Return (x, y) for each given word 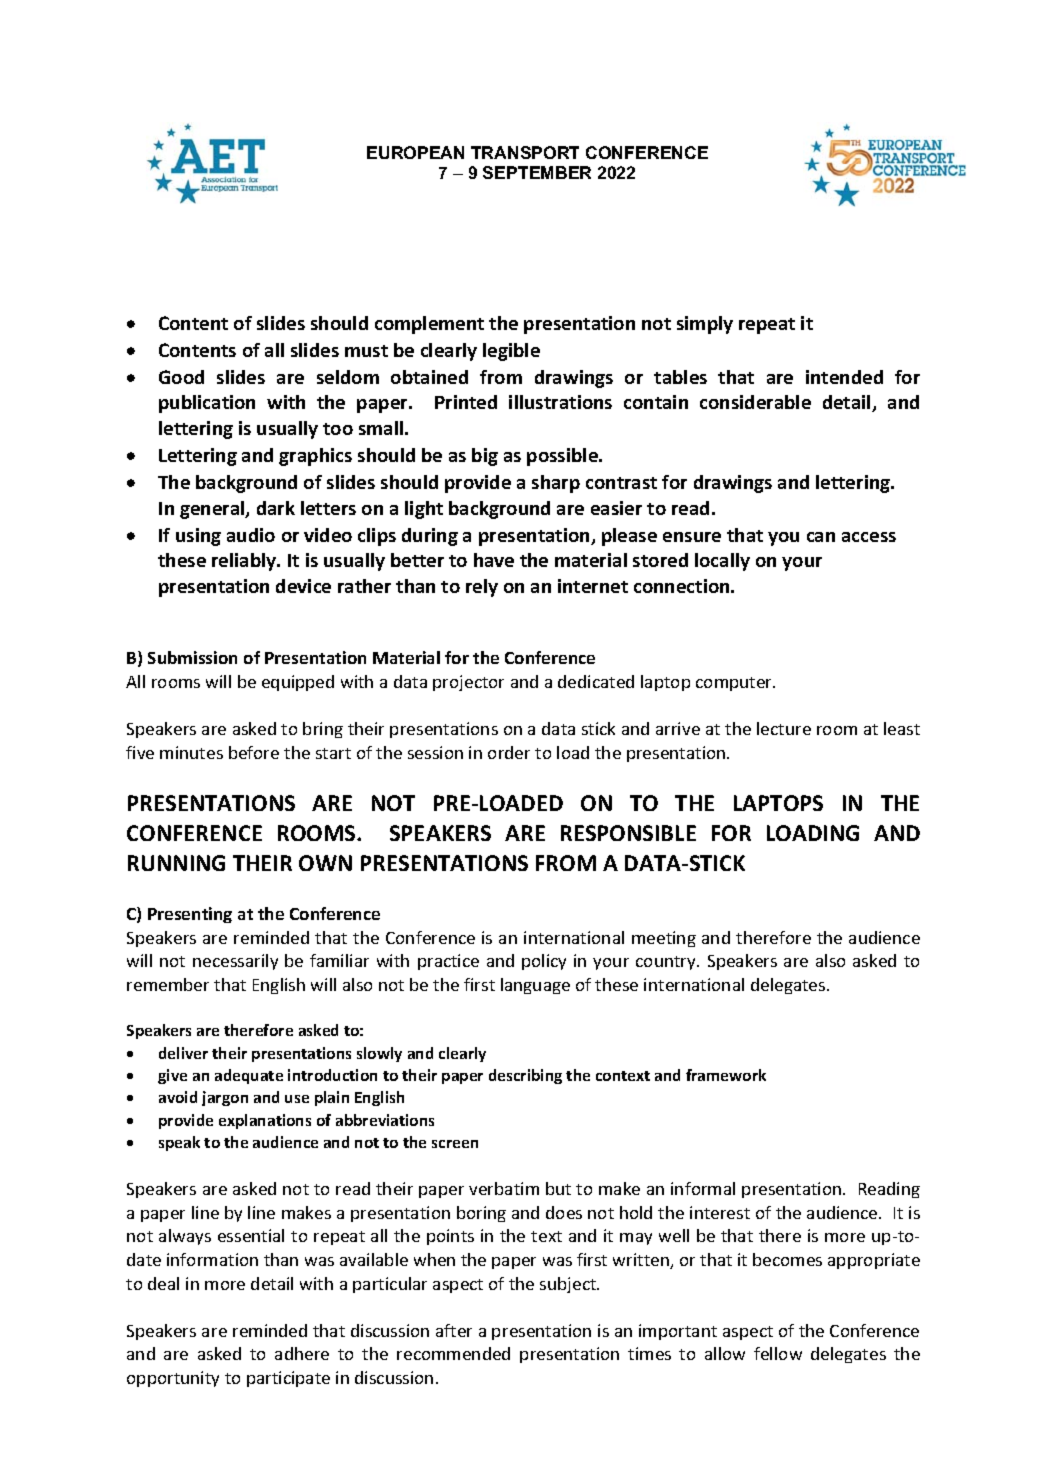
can (821, 537)
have (494, 560)
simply (705, 325)
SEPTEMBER (537, 172)
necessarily (235, 962)
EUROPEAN (415, 152)
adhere (302, 1353)
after (454, 1330)
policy (544, 962)
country (667, 963)
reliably (245, 562)
